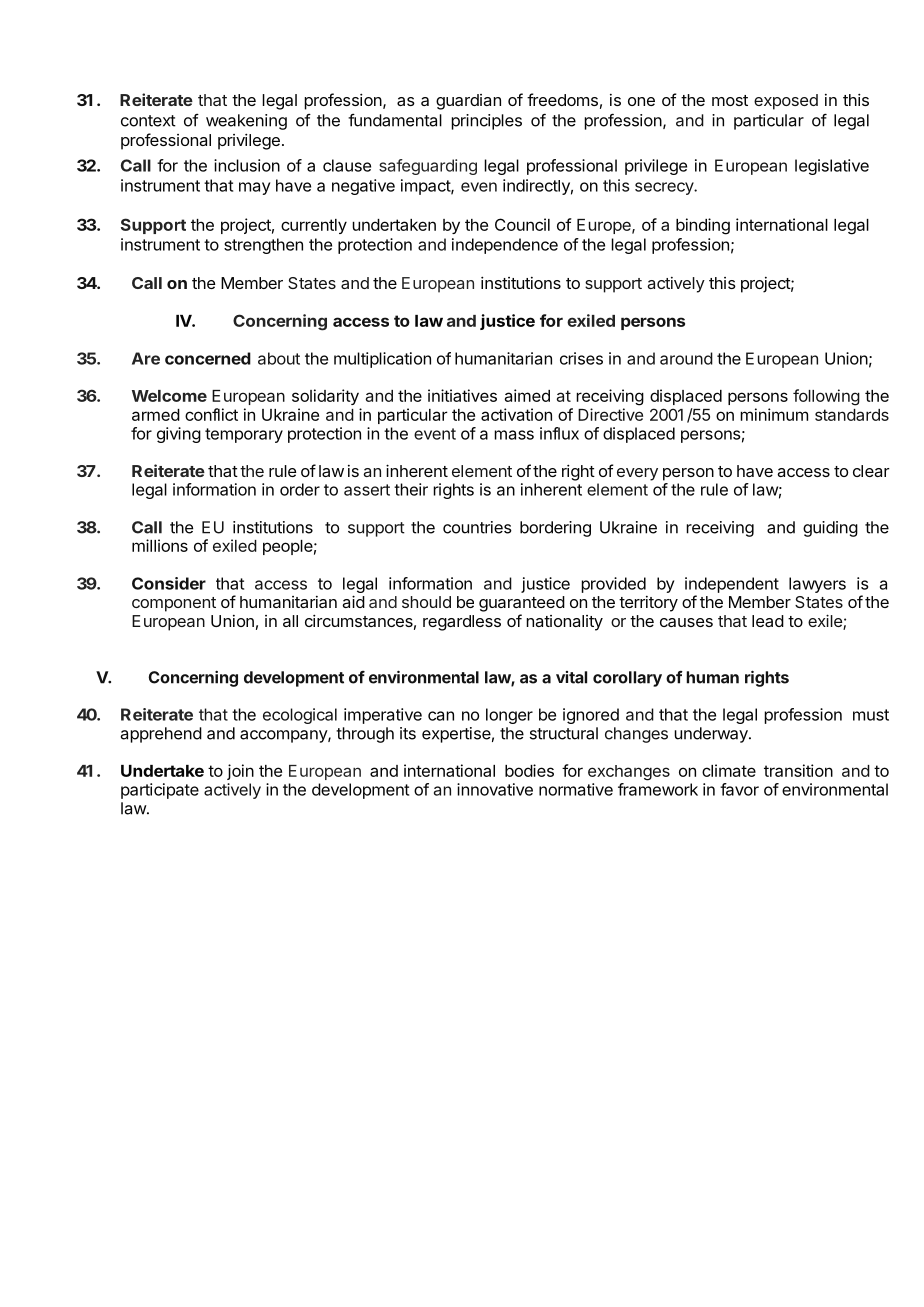 The width and height of the document is (924, 1307). Describe the element at coordinates (522, 604) in the document. I see `guaranteed` at that location.
